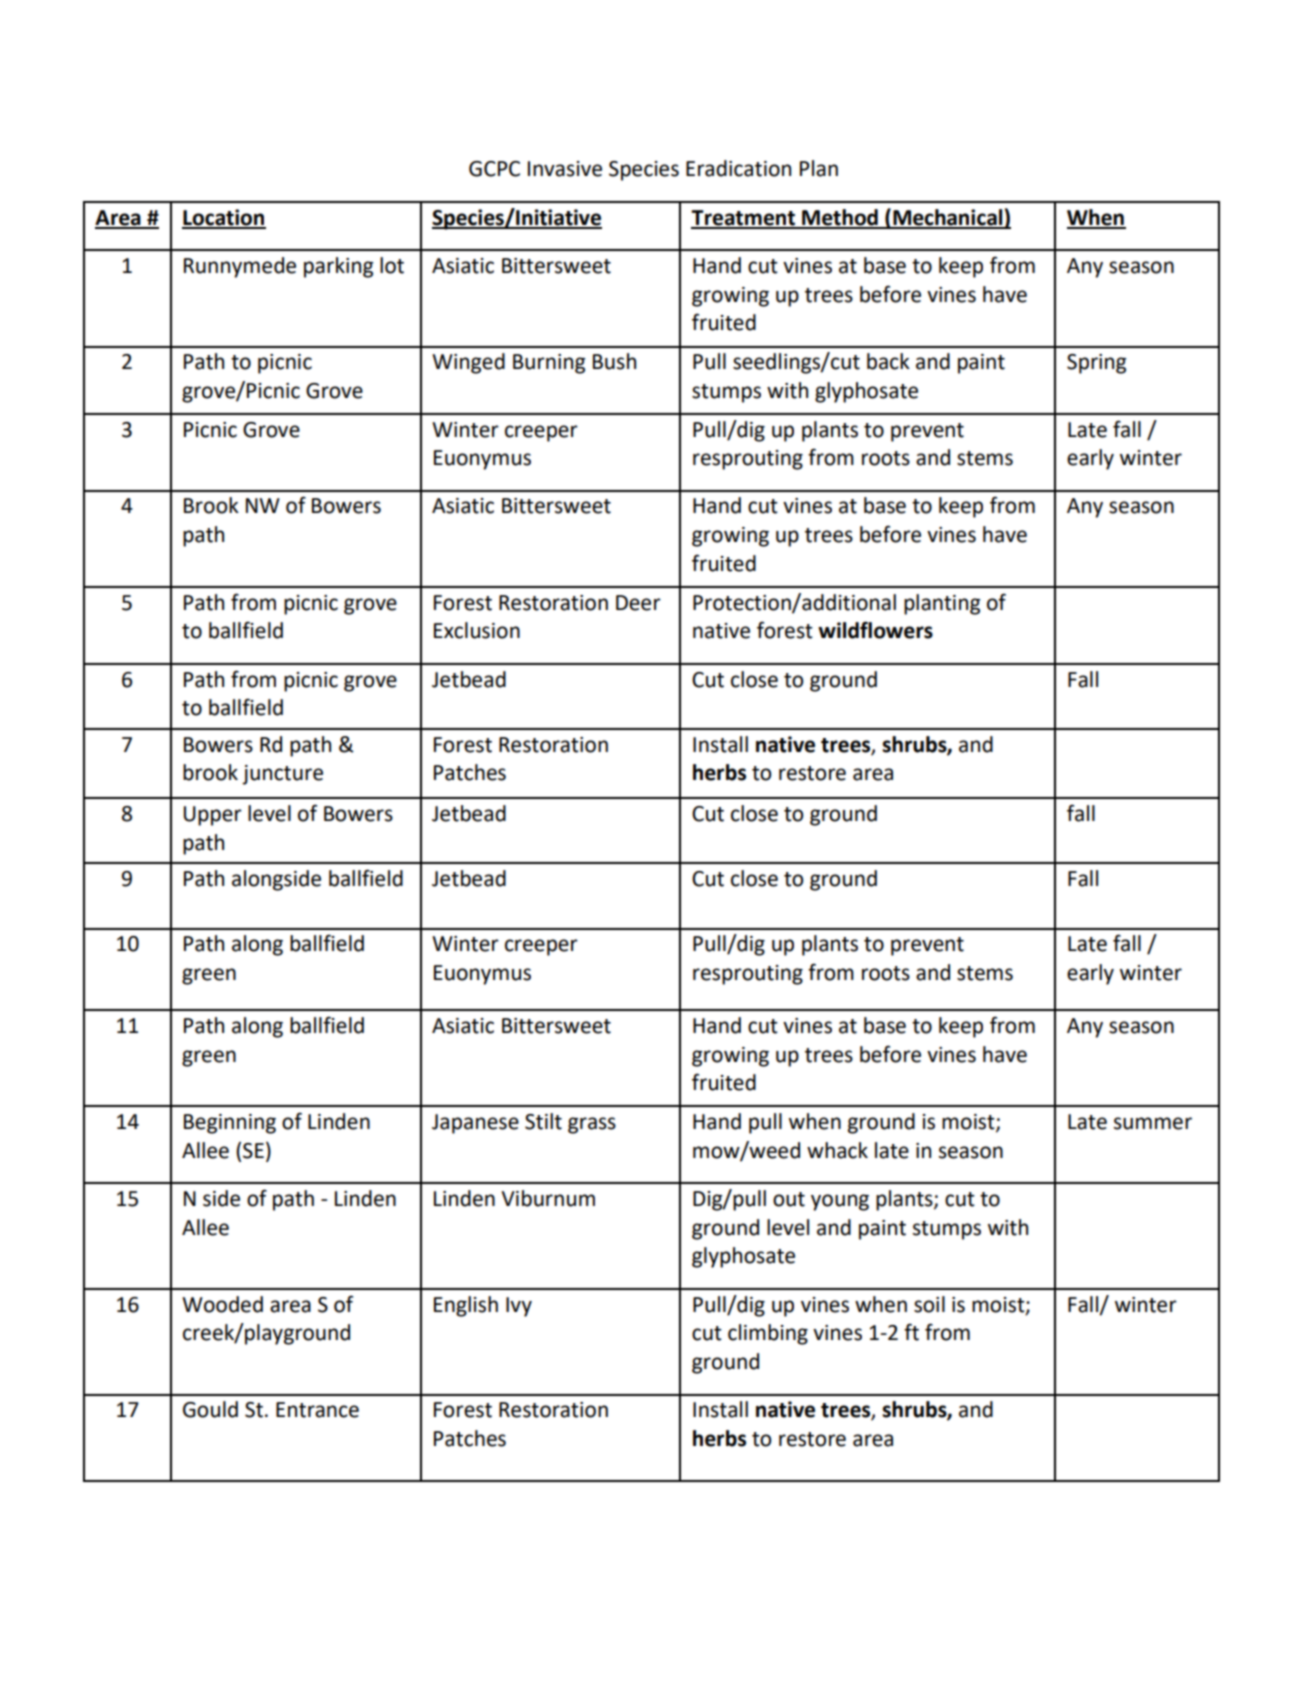  Describe the element at coordinates (230, 1124) in the image. I see `Beginning` at that location.
